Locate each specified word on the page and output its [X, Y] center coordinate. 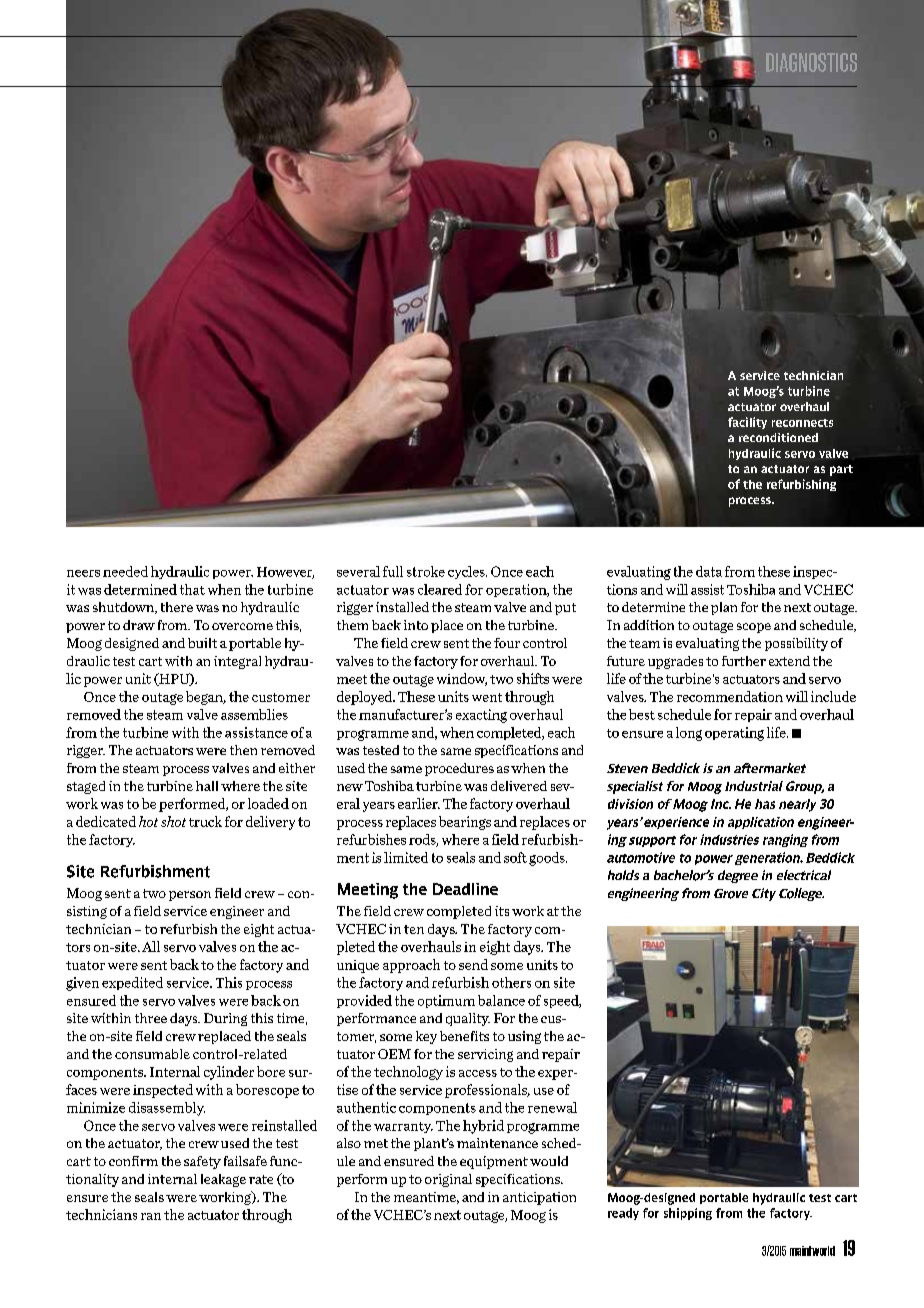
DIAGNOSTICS [811, 62]
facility [747, 423]
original [448, 1180]
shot [173, 821]
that [192, 589]
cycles [467, 572]
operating [734, 734]
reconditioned [778, 437]
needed [125, 571]
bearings [465, 823]
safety [202, 1162]
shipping [688, 1214]
